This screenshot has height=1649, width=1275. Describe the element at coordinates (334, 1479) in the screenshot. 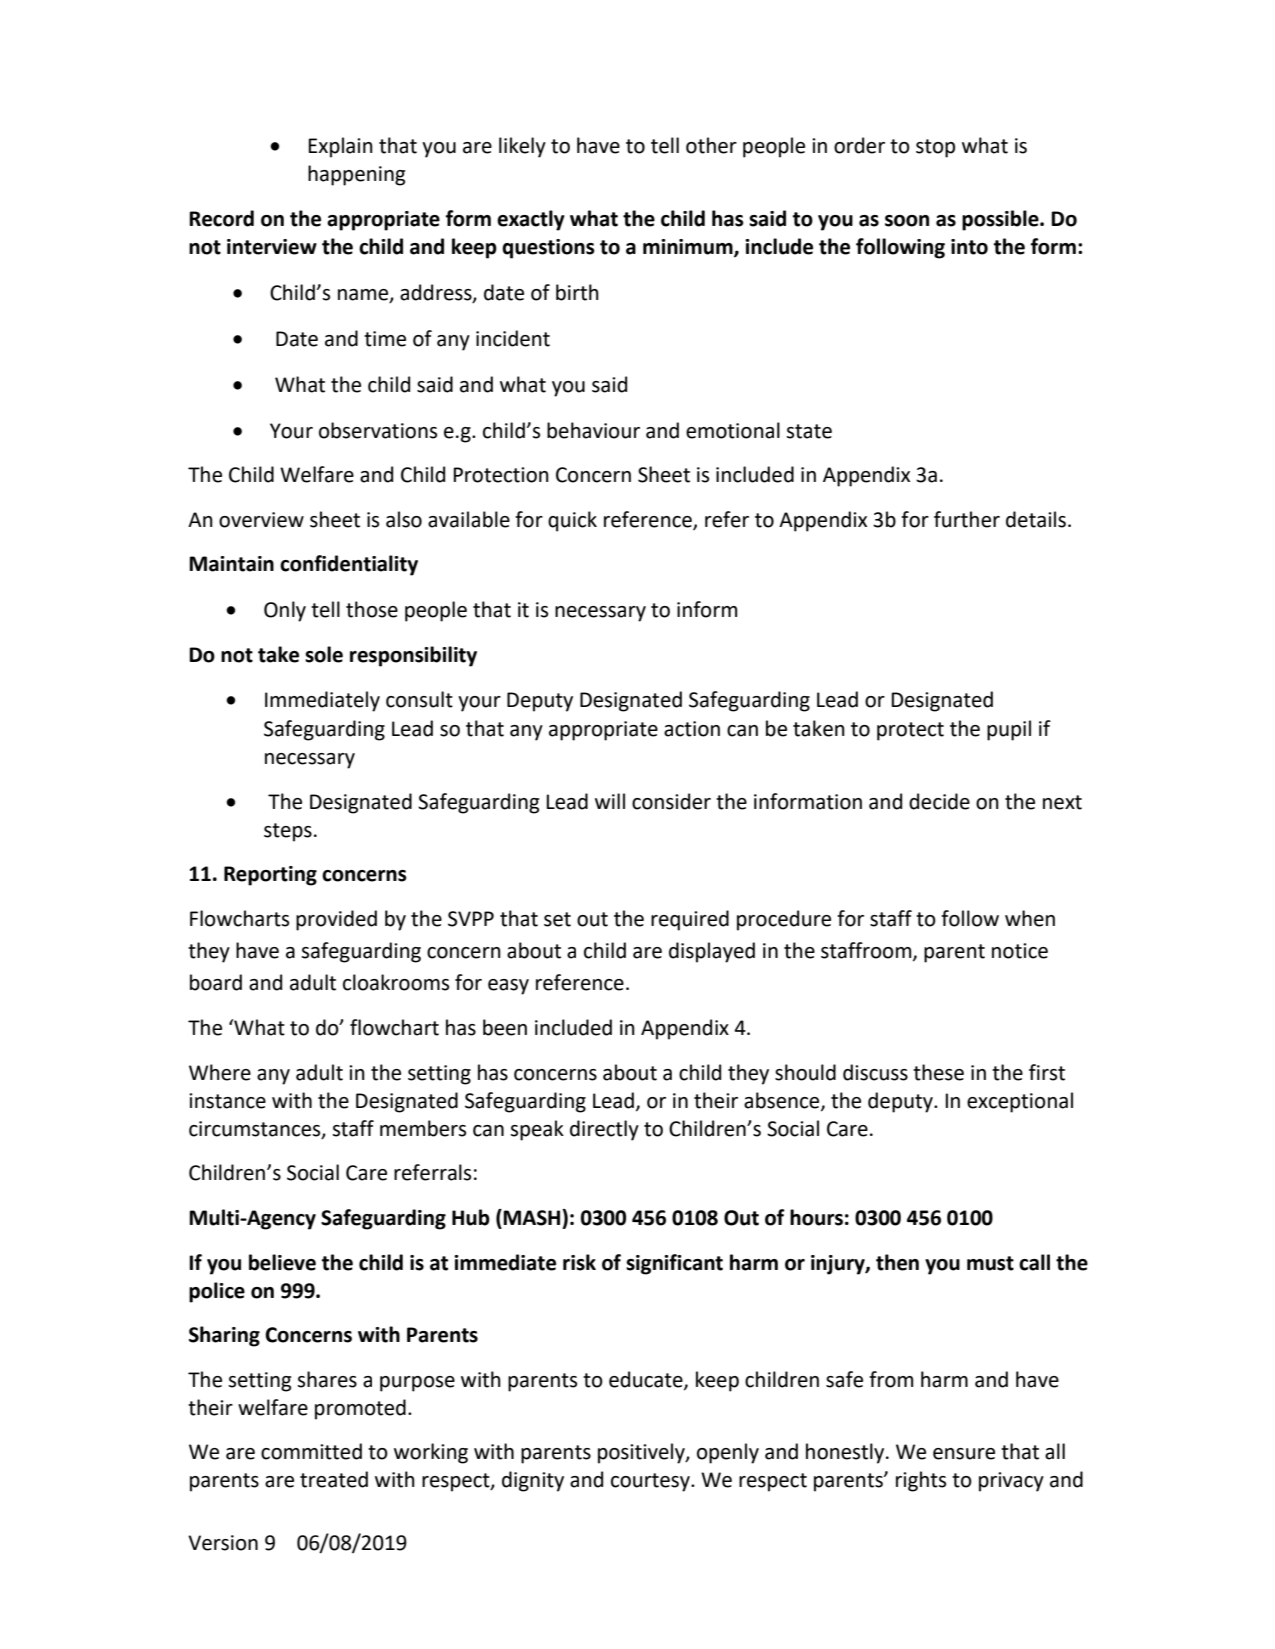

I see `treated` at that location.
